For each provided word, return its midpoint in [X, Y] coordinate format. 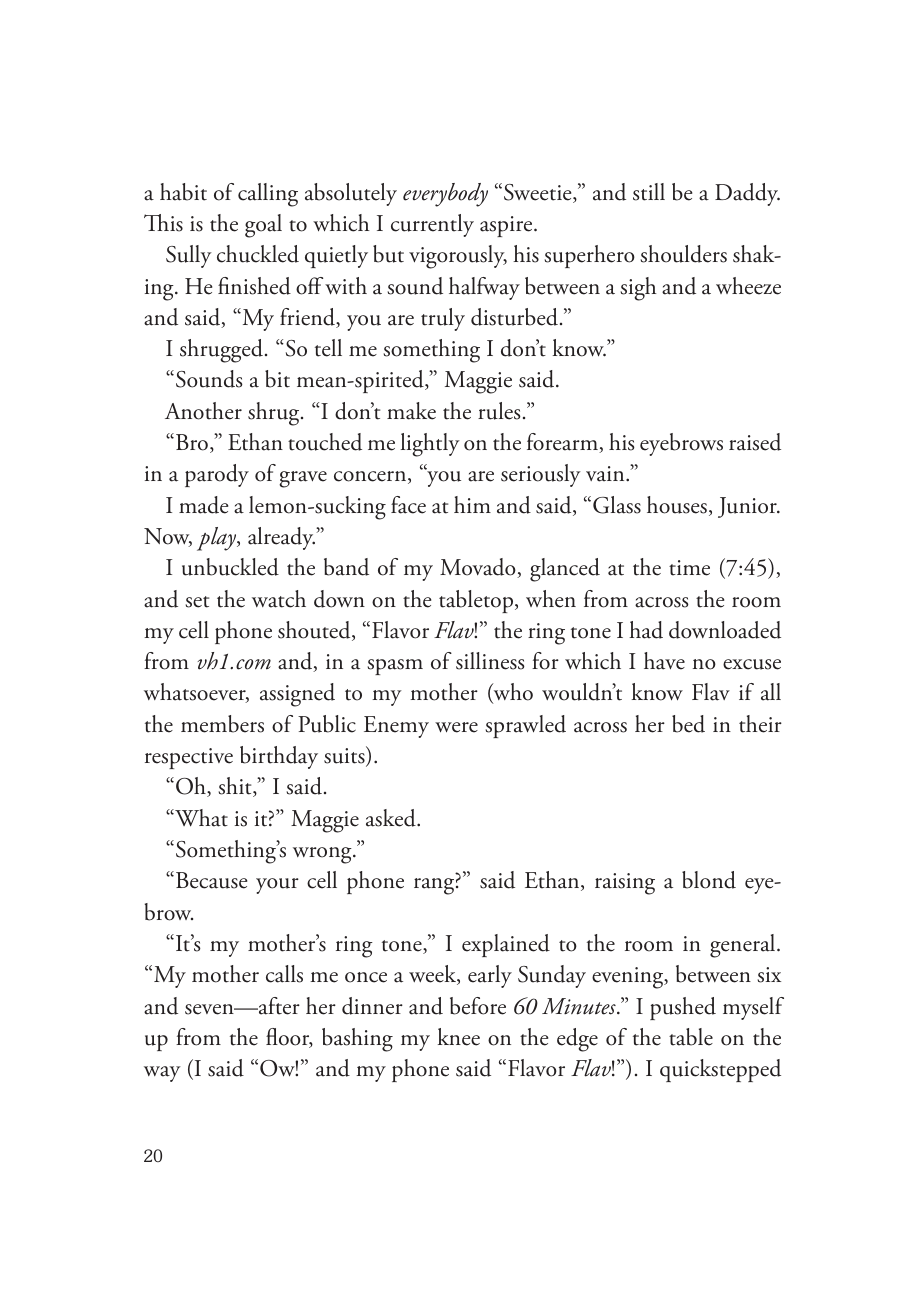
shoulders [684, 254]
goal [263, 226]
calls [284, 974]
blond [709, 880]
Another [203, 411]
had [646, 630]
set [197, 602]
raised [755, 442]
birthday [279, 757]
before [478, 1006]
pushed [683, 1008]
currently [432, 225]
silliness [490, 661]
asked [392, 818]
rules [499, 411]
